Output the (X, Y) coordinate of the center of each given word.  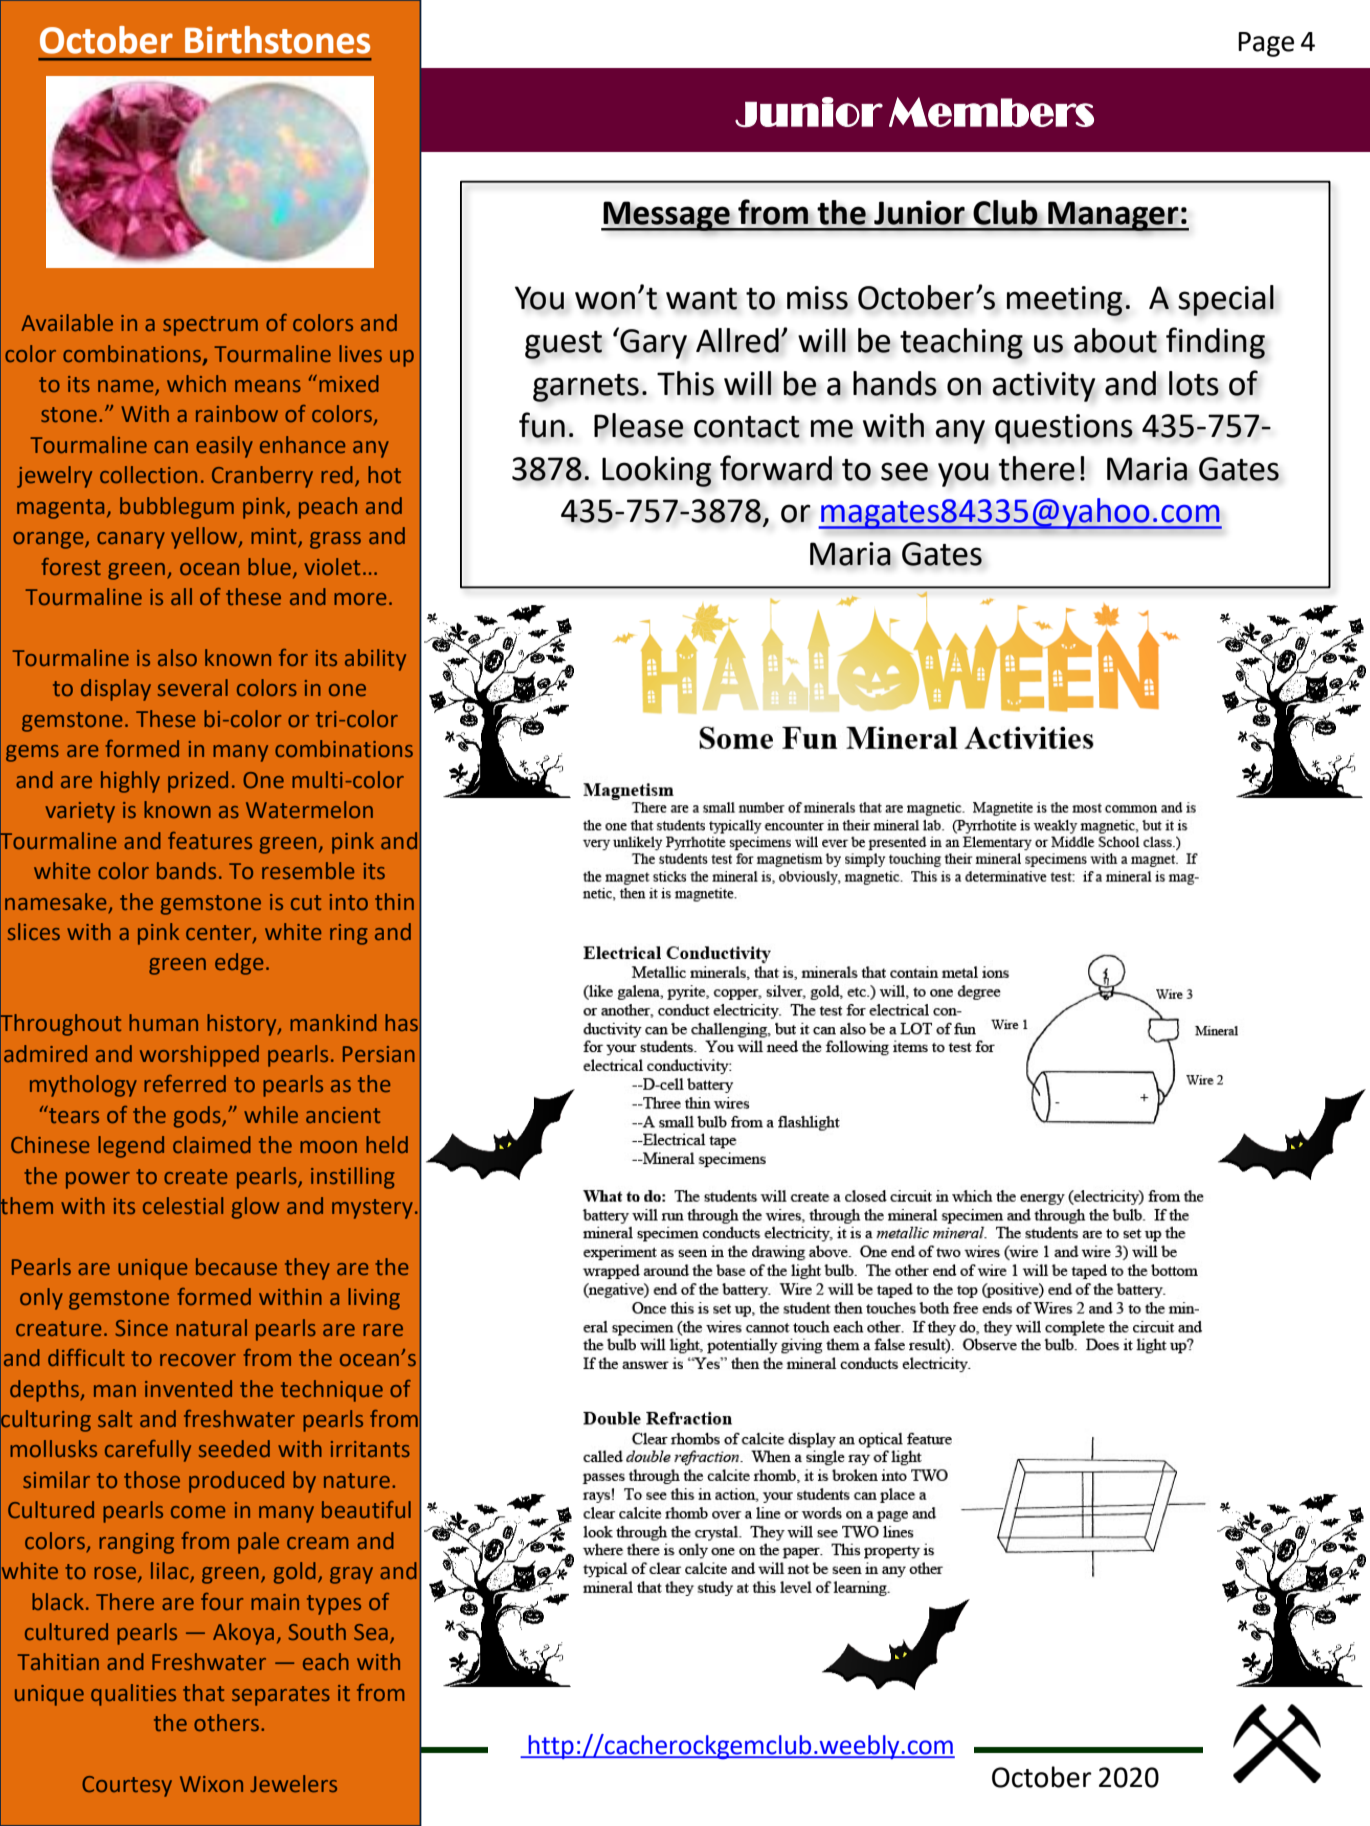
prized (198, 782)
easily (224, 447)
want (701, 299)
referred (185, 1083)
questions (1064, 429)
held (387, 1144)
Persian (379, 1054)
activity (1043, 387)
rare (383, 1330)
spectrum (210, 326)
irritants (370, 1449)
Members (991, 112)
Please (639, 425)
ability (375, 660)
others (228, 1722)
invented (188, 1388)
